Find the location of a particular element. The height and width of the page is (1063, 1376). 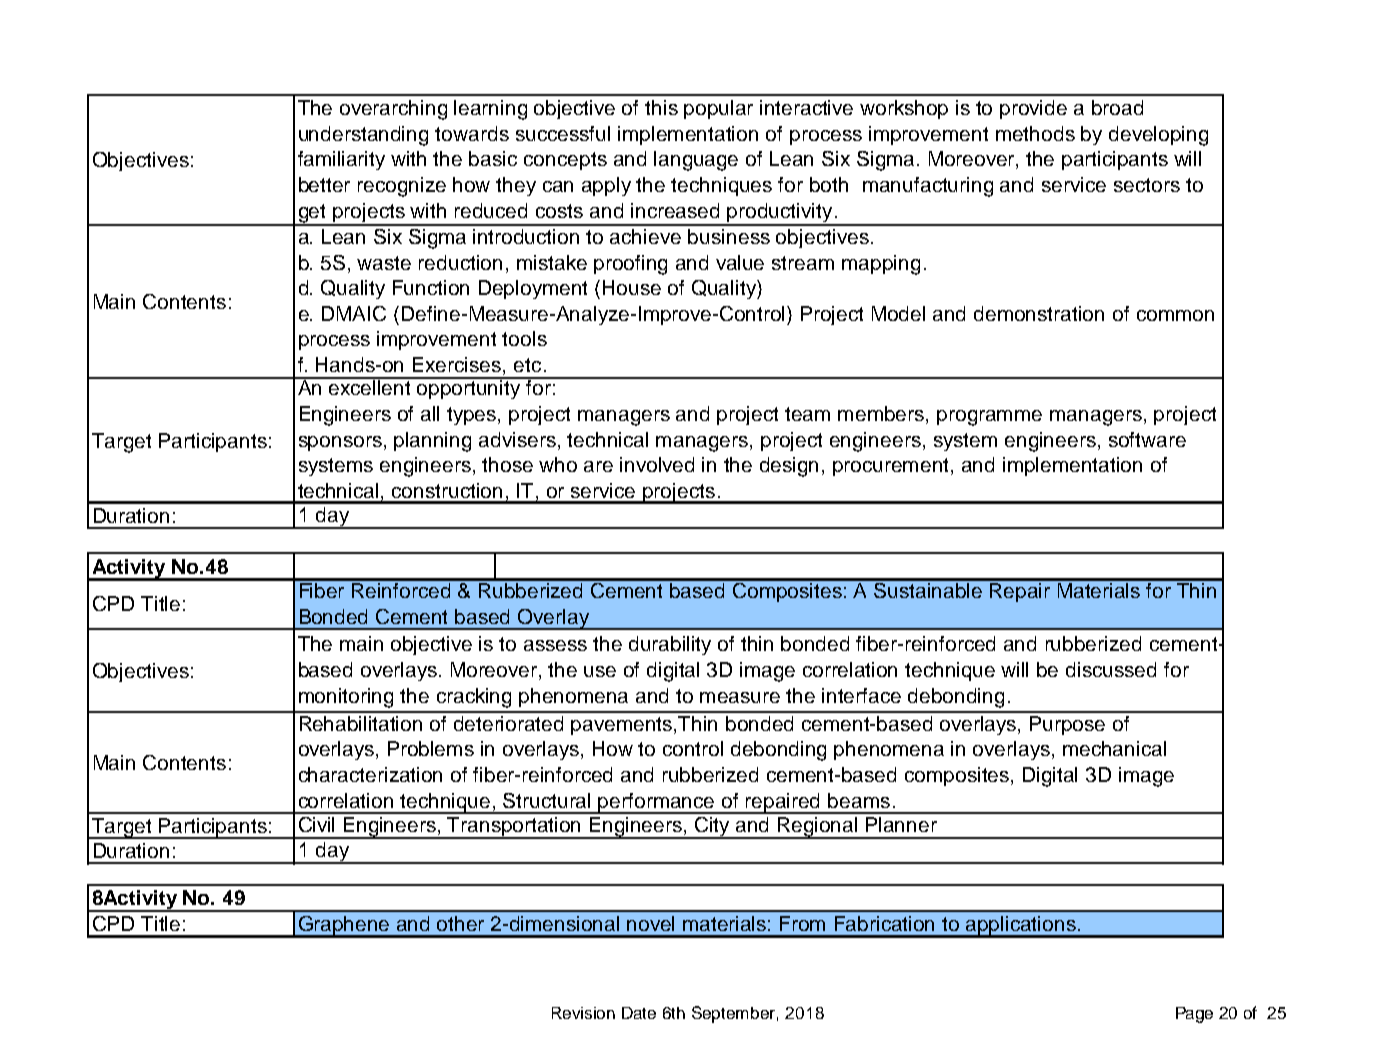

Problems is located at coordinates (431, 748).
